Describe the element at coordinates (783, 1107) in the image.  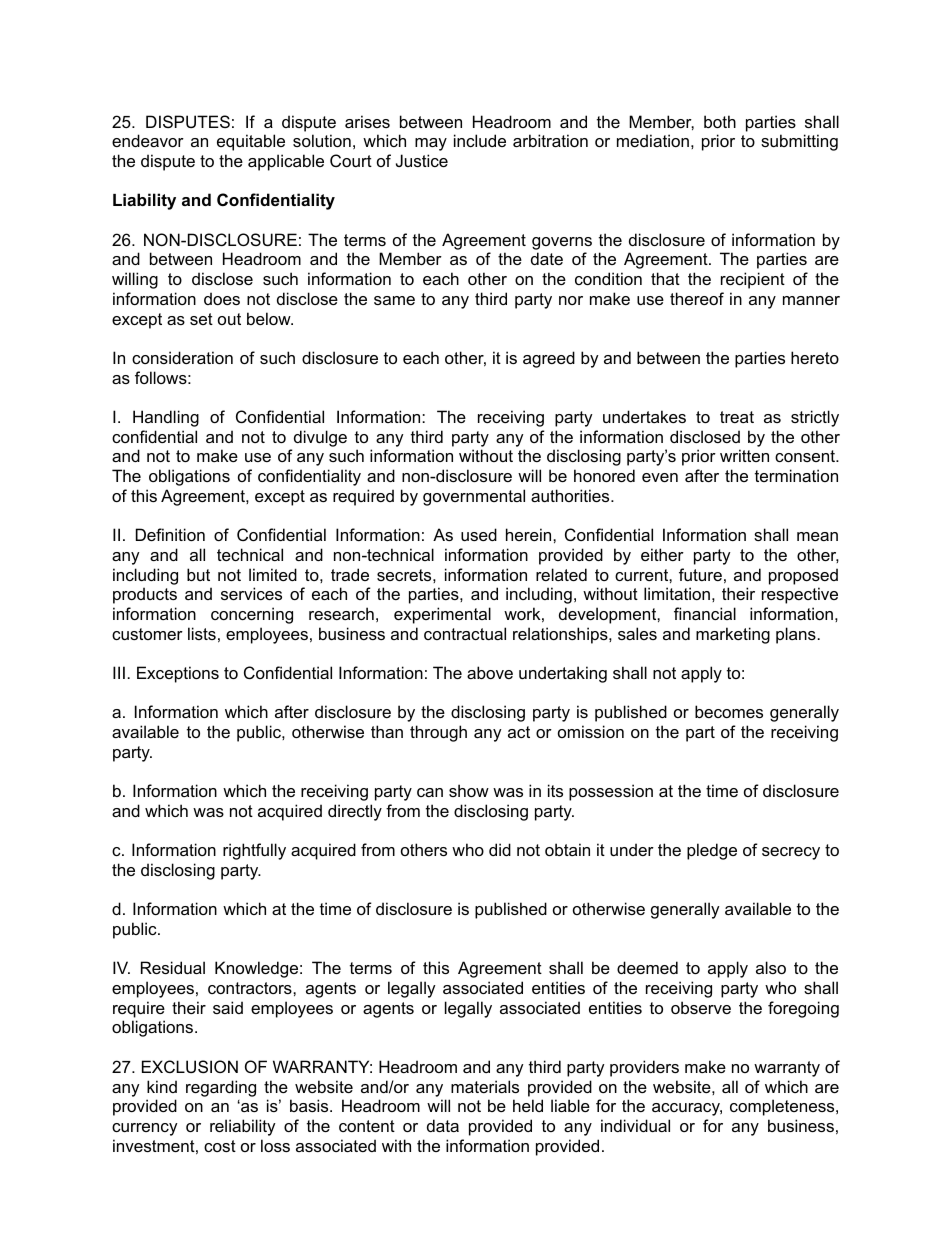
I see `completeness` at that location.
